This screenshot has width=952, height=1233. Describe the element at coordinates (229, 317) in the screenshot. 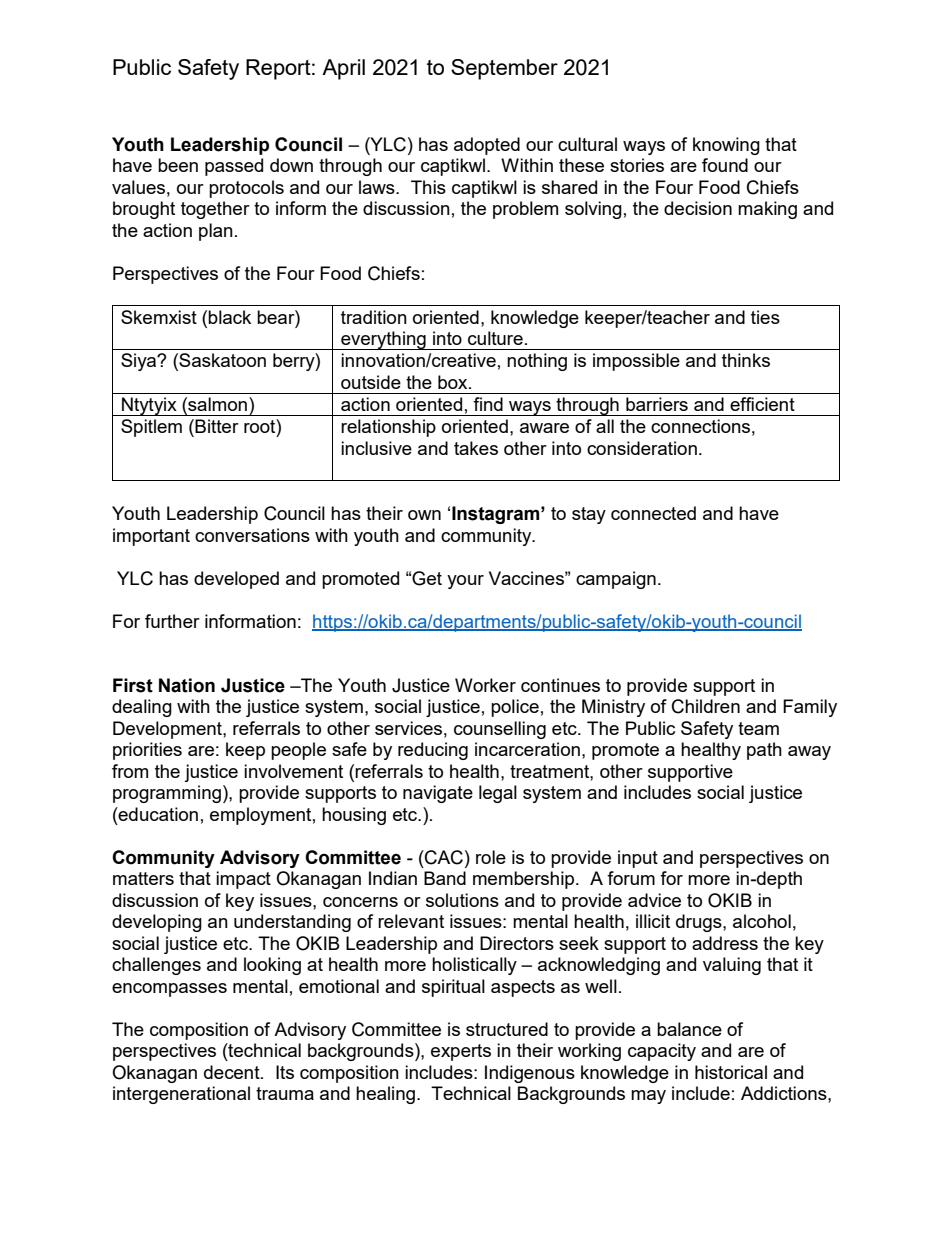

I see `black` at that location.
